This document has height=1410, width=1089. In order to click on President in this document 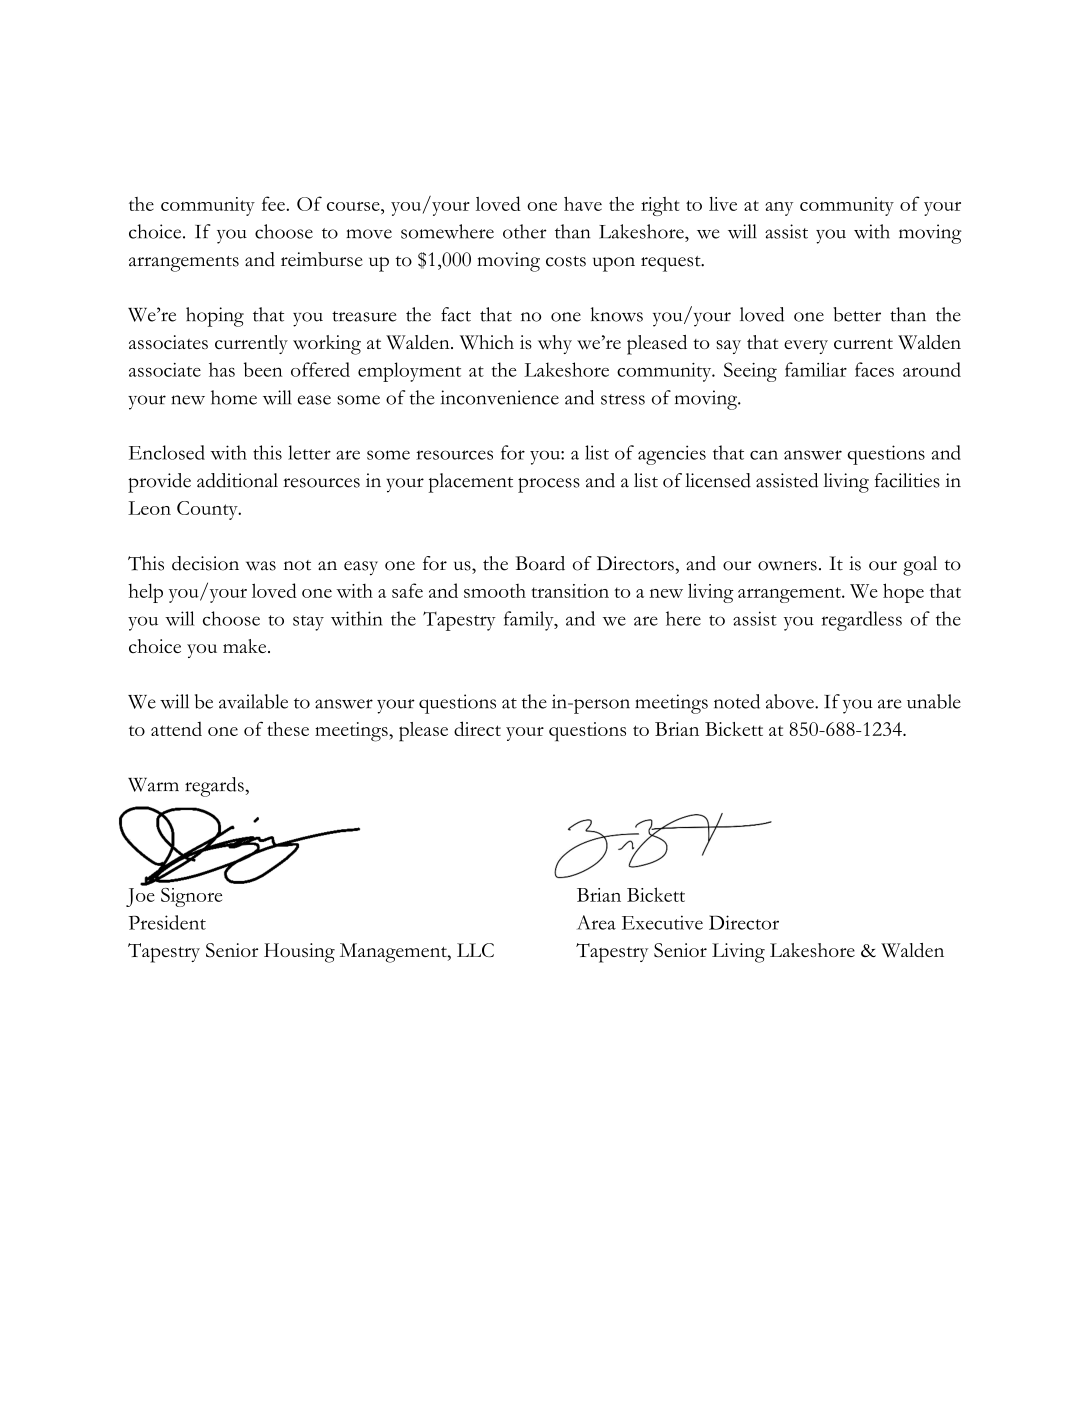, I will do `click(167, 922)`.
